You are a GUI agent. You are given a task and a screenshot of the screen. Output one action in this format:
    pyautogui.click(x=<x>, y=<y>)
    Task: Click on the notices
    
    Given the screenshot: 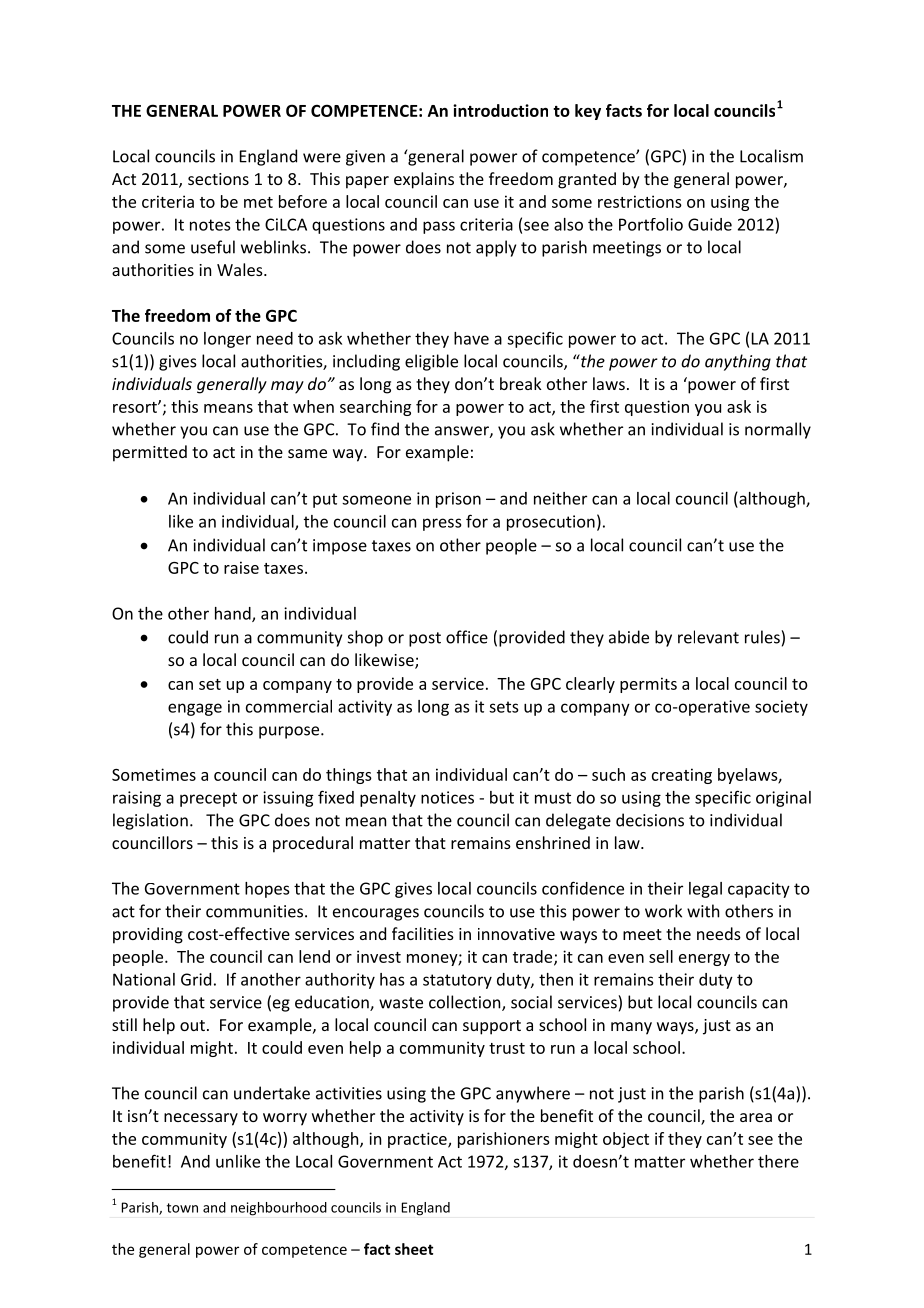 What is the action you would take?
    pyautogui.click(x=447, y=797)
